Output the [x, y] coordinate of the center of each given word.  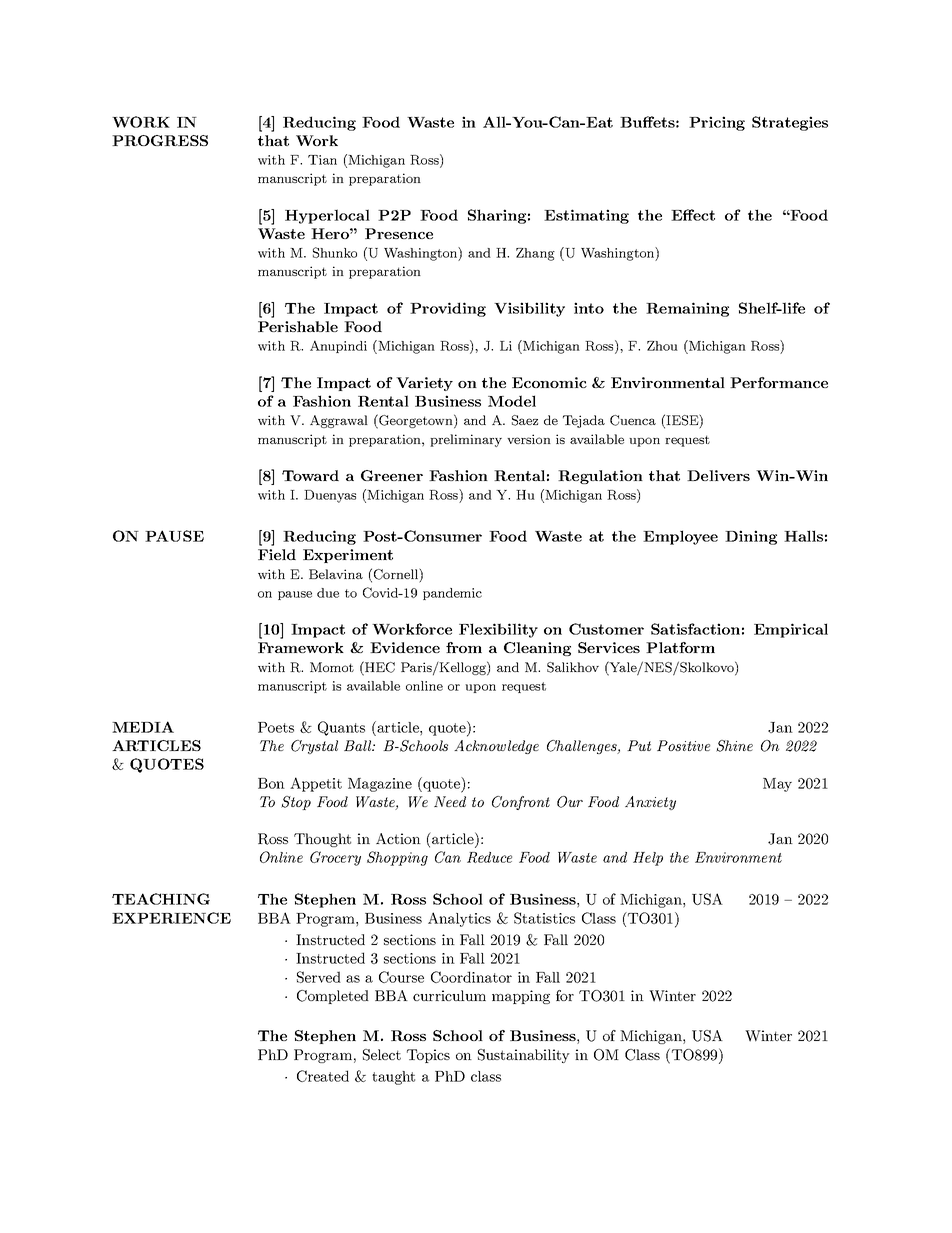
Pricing [717, 123]
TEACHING [161, 899]
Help [648, 859]
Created [323, 1076]
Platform [680, 647]
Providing [448, 309]
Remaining [687, 309]
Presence [399, 233]
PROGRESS [160, 140]
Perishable [298, 326]
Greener [392, 475]
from [464, 647]
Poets [276, 727]
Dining [751, 537]
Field [277, 554]
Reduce [489, 857]
